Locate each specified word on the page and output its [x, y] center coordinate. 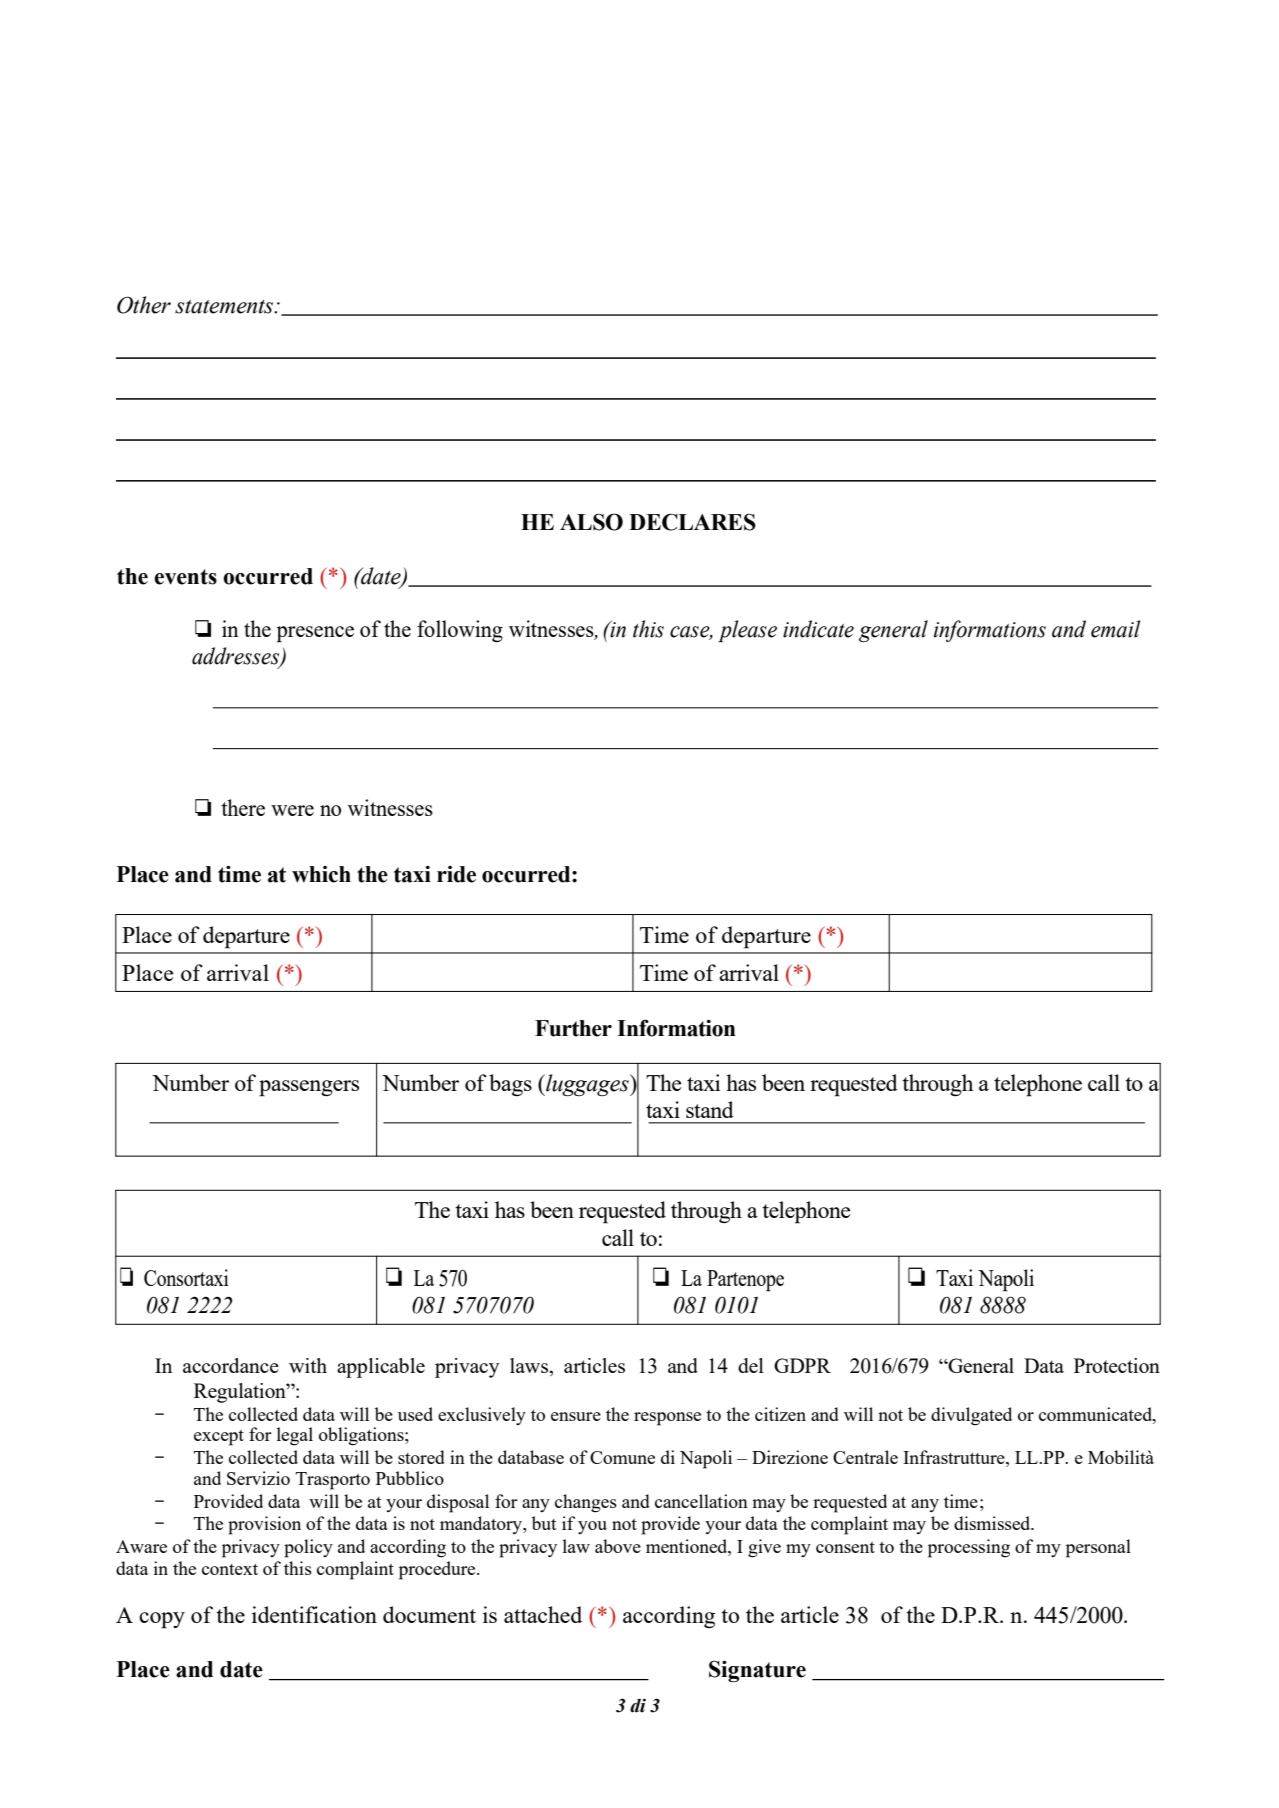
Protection [1117, 1365]
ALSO [591, 522]
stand [710, 1109]
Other [144, 305]
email [1115, 629]
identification [314, 1614]
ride [456, 874]
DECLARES [692, 522]
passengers [309, 1088]
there [243, 807]
